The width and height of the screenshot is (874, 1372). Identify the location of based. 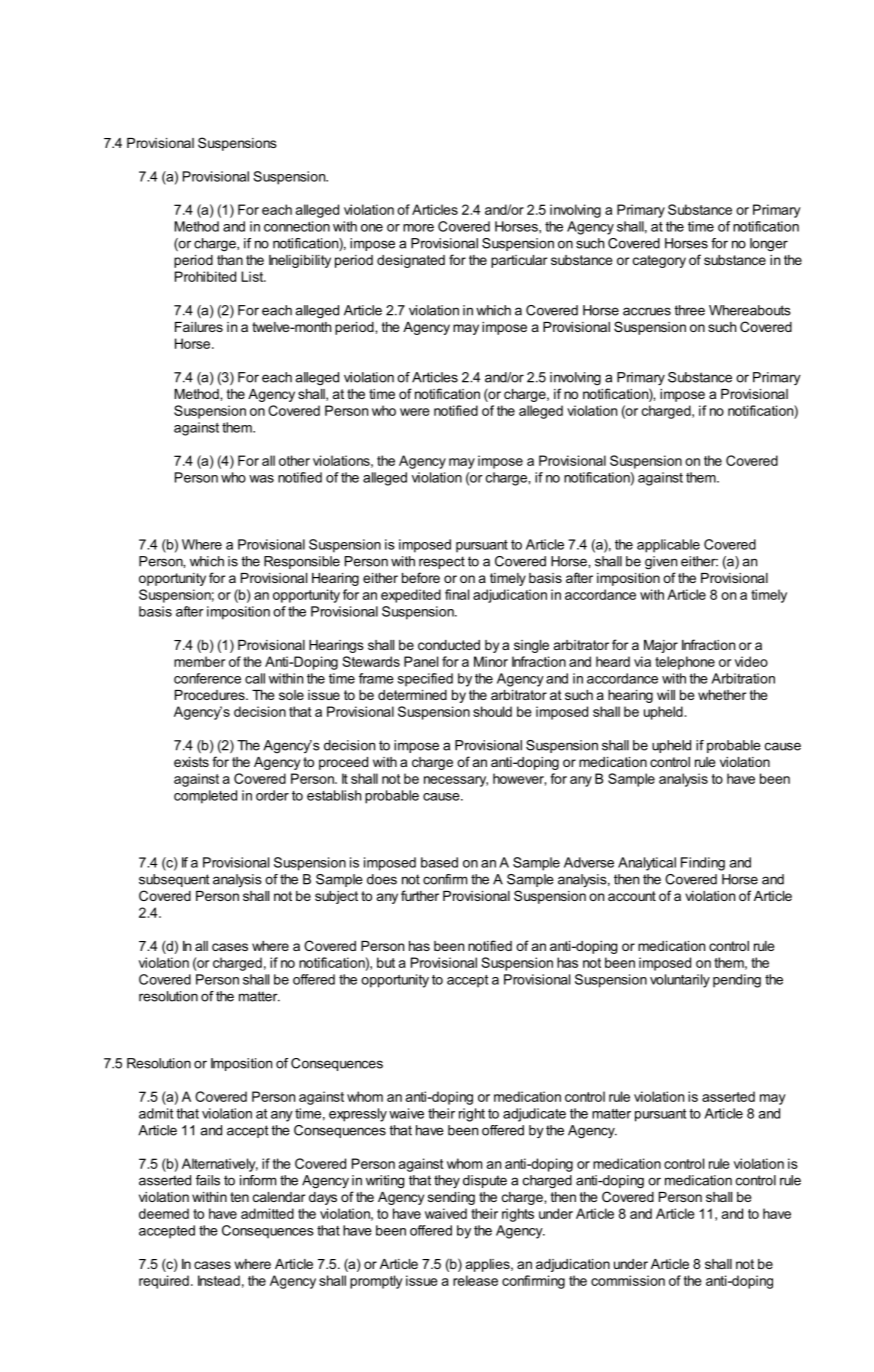
(439, 862).
